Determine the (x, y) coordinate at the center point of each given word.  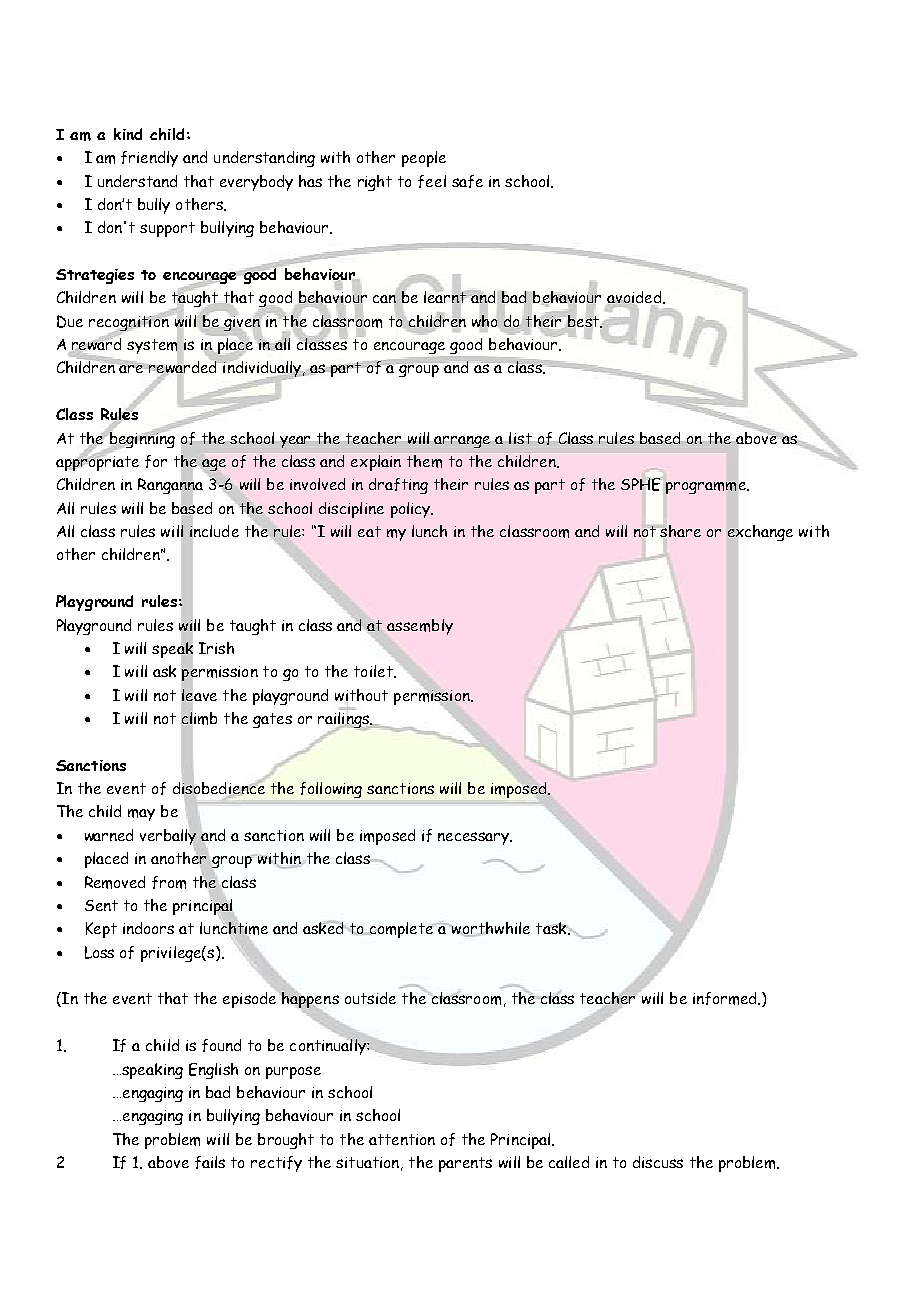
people (424, 159)
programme (707, 488)
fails (210, 1162)
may (141, 815)
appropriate (97, 462)
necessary (475, 838)
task (552, 928)
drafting (398, 486)
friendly (149, 159)
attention (402, 1139)
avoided (634, 298)
